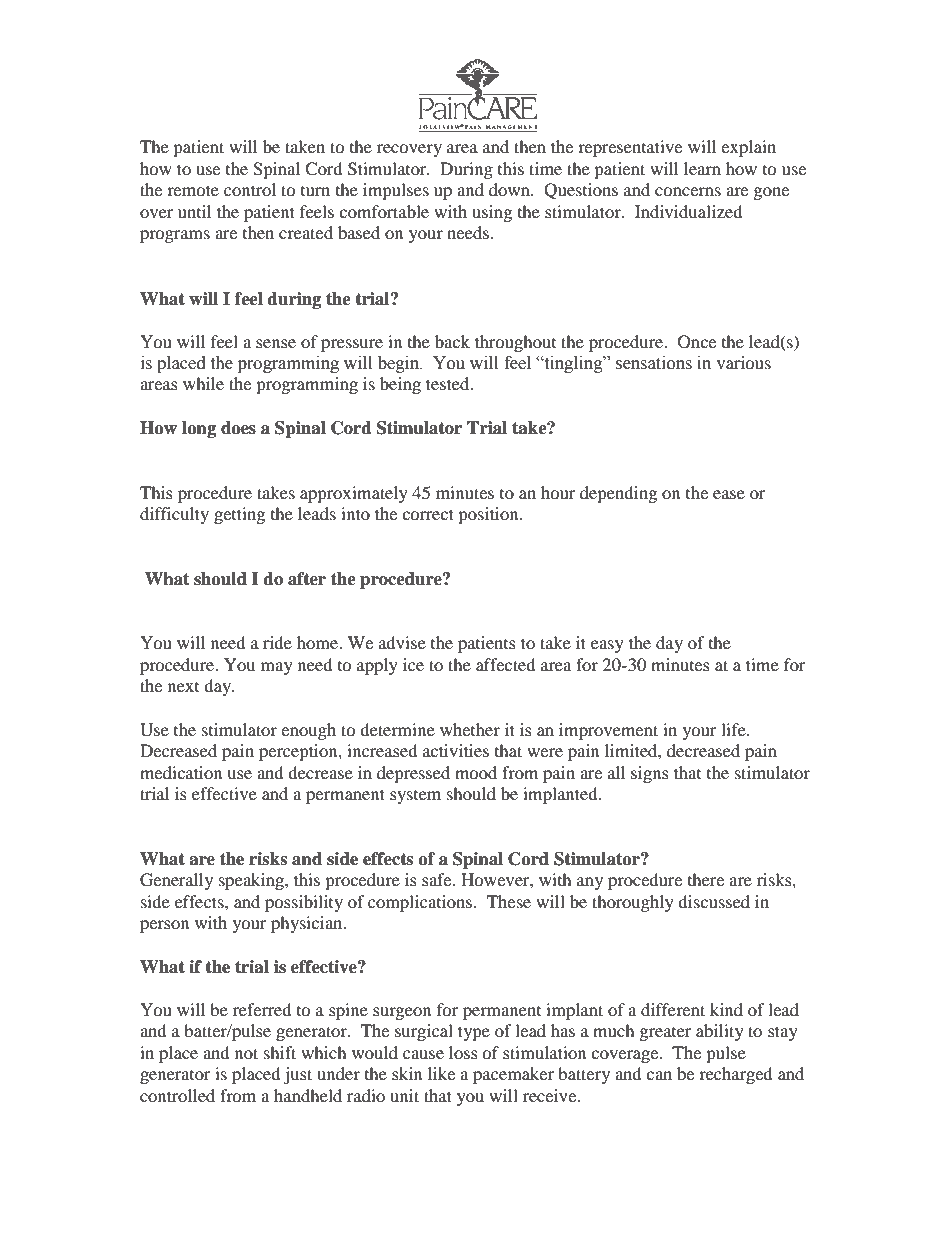 The height and width of the image is (1233, 952). Describe the element at coordinates (511, 189) in the image. I see `down` at that location.
